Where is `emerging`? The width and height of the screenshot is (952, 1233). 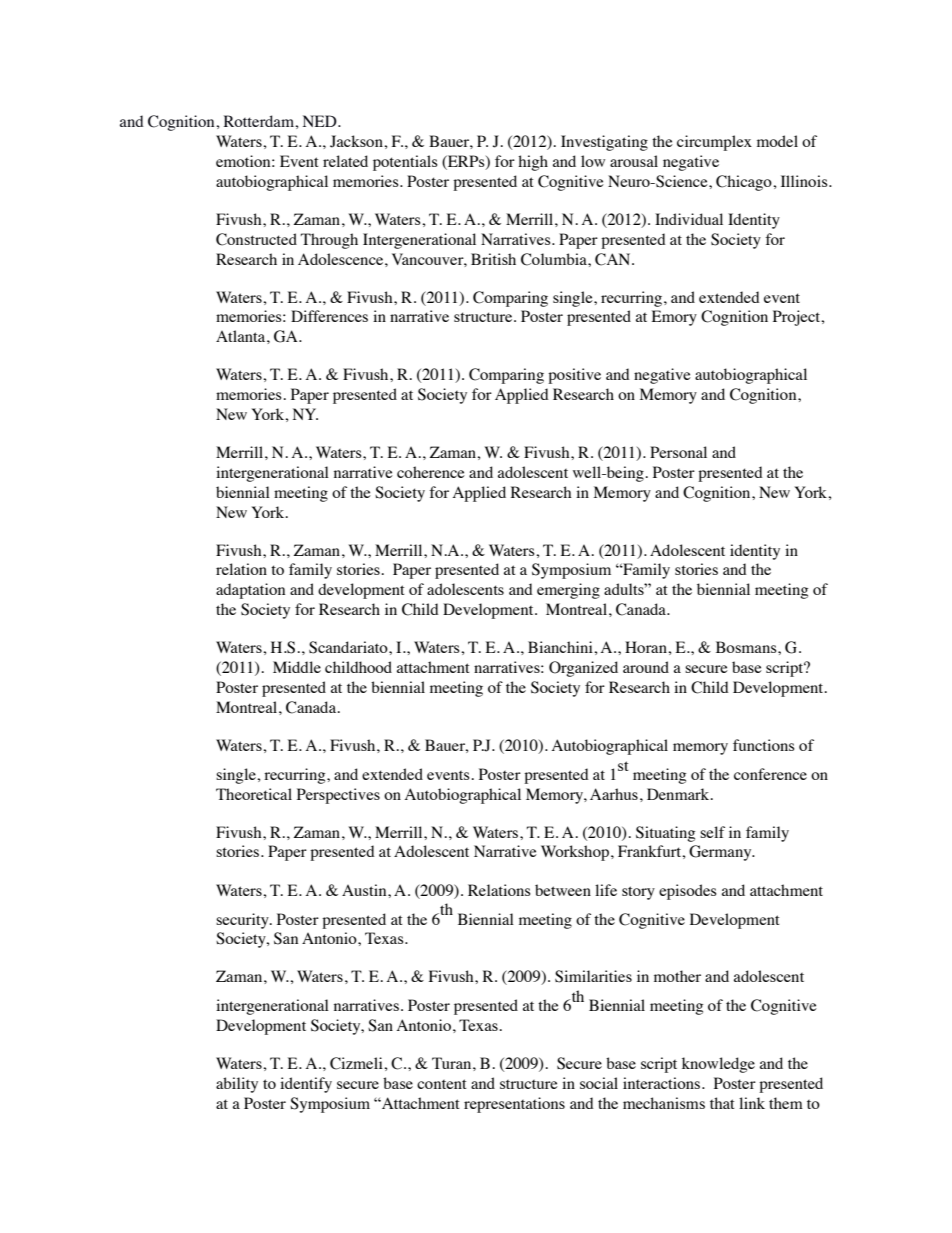
emerging is located at coordinates (568, 591).
